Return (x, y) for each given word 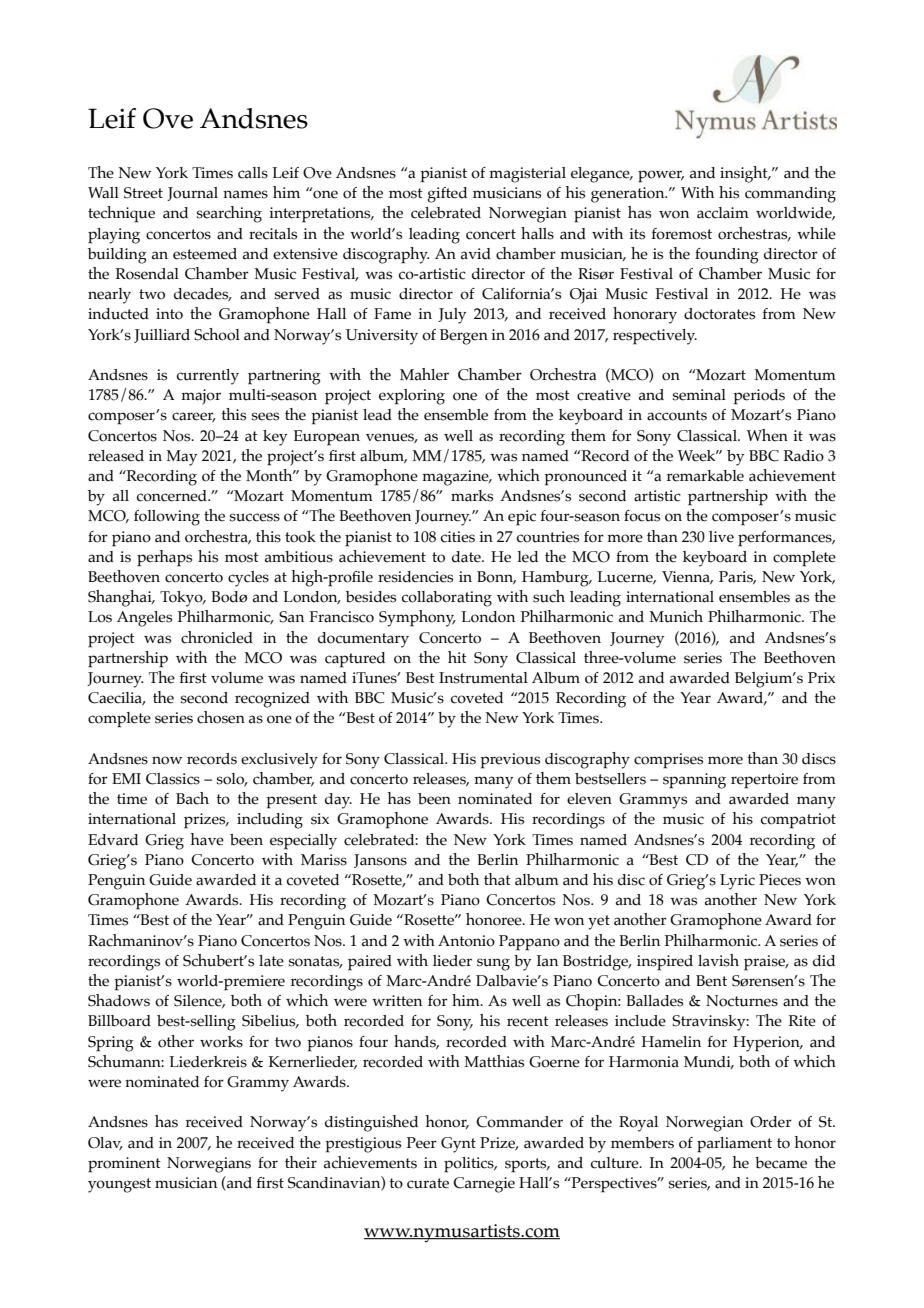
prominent (124, 1165)
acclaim (723, 213)
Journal (192, 194)
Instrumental (483, 678)
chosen (221, 717)
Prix (821, 677)
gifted (447, 195)
